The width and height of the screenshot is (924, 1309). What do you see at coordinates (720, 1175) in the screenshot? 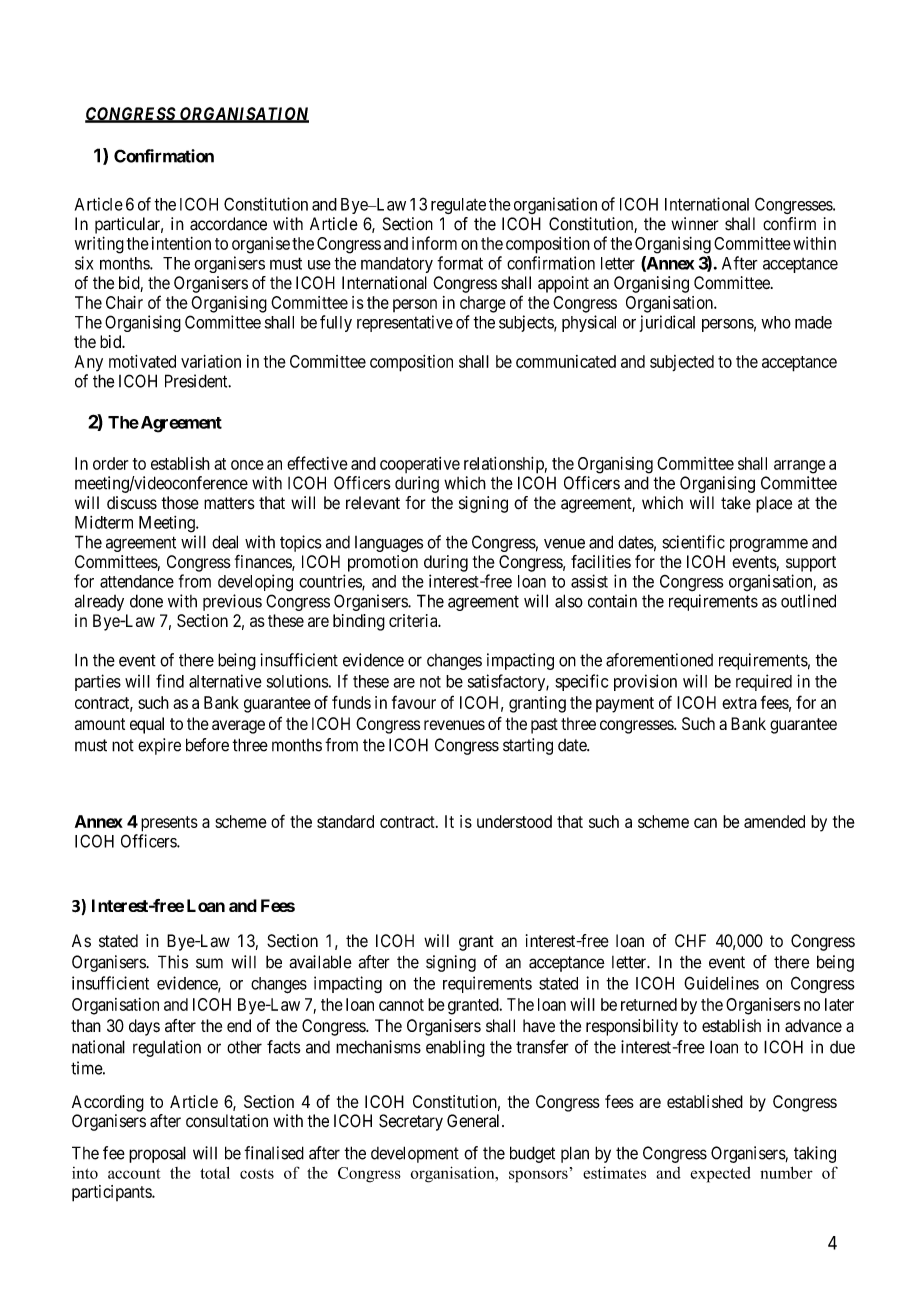
I see `expected` at bounding box center [720, 1175].
